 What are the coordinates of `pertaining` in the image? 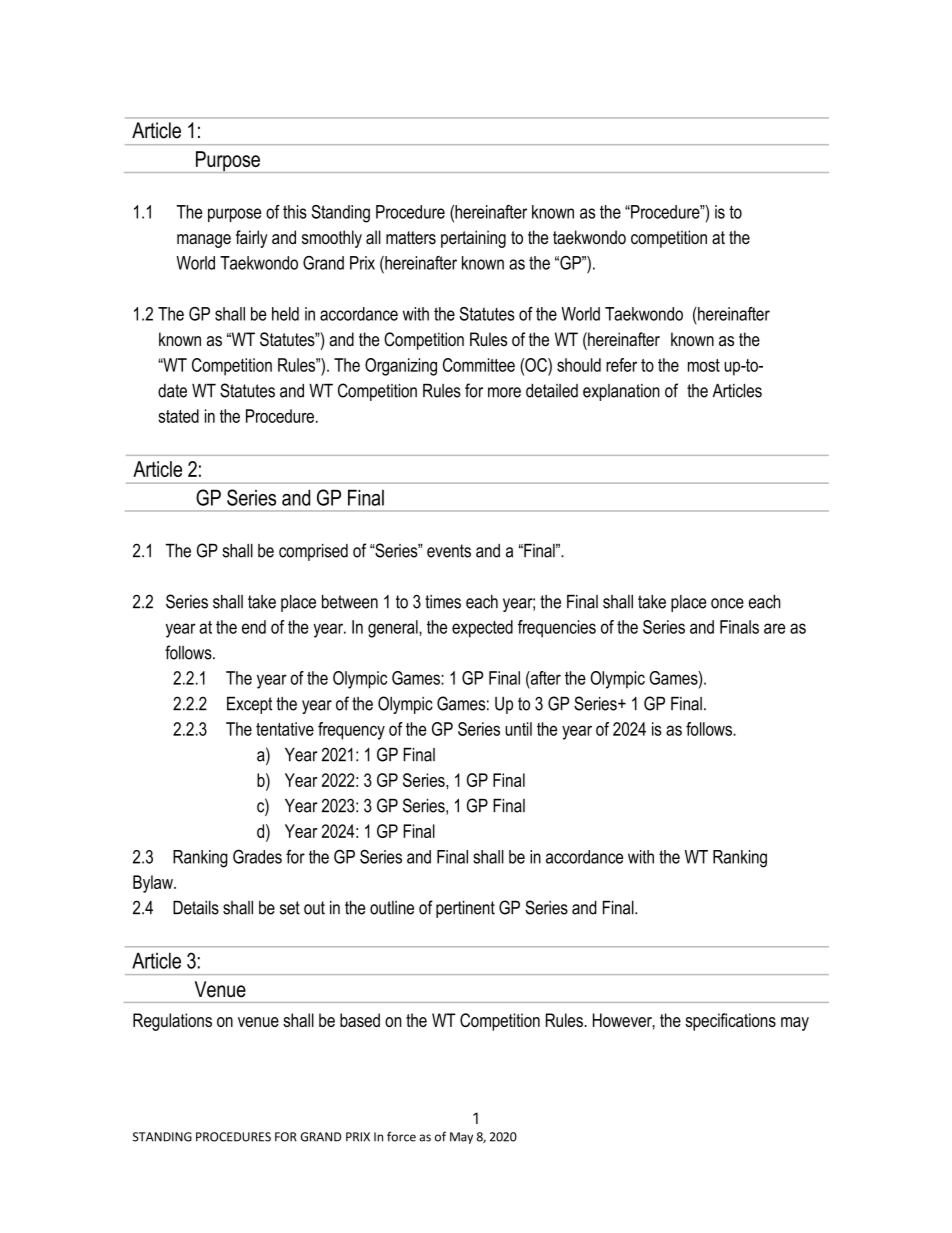 It's located at (473, 239).
